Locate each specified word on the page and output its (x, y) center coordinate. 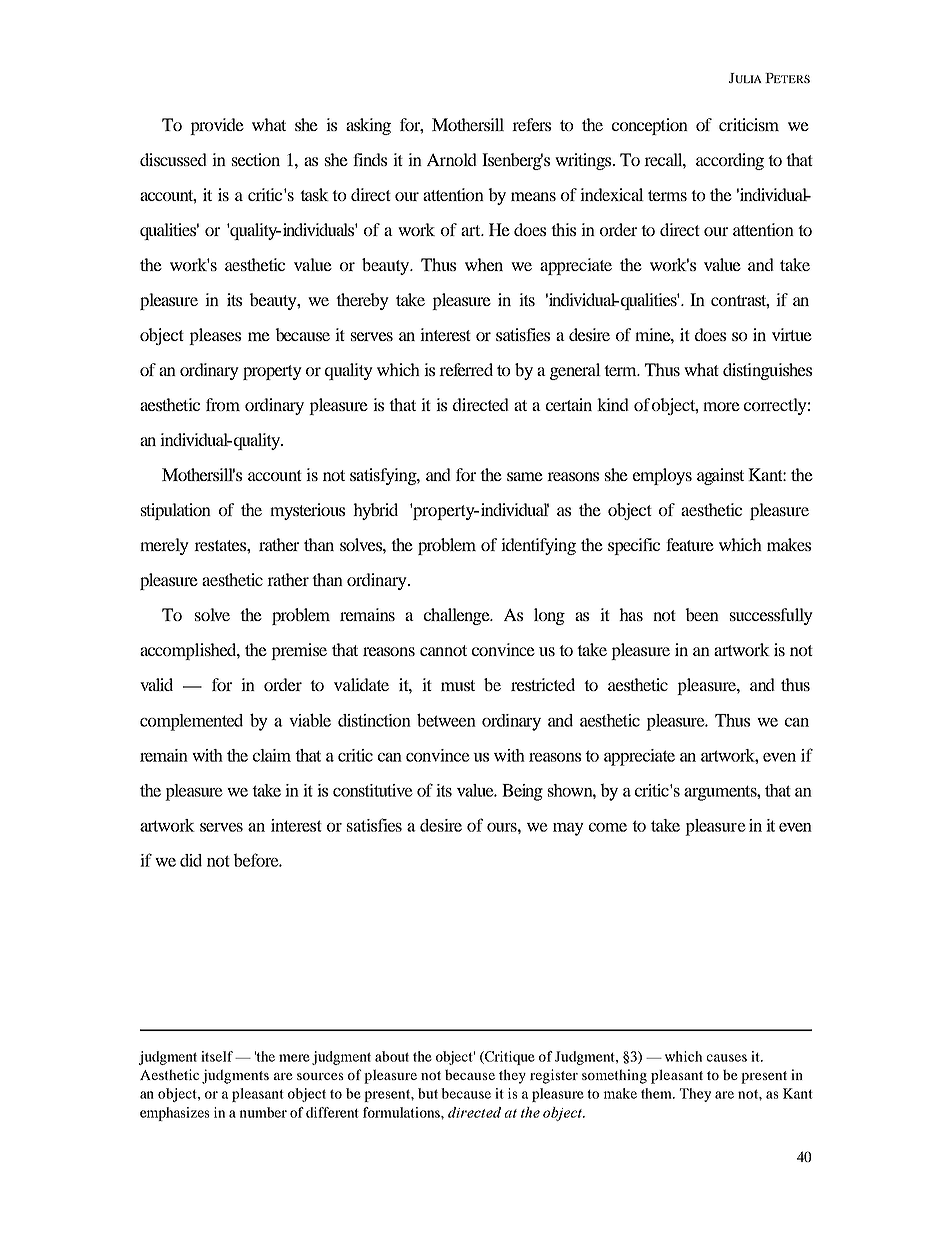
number (263, 1112)
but (428, 1093)
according (730, 161)
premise (299, 651)
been (702, 614)
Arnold (452, 159)
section (256, 159)
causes (727, 1058)
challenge (458, 616)
